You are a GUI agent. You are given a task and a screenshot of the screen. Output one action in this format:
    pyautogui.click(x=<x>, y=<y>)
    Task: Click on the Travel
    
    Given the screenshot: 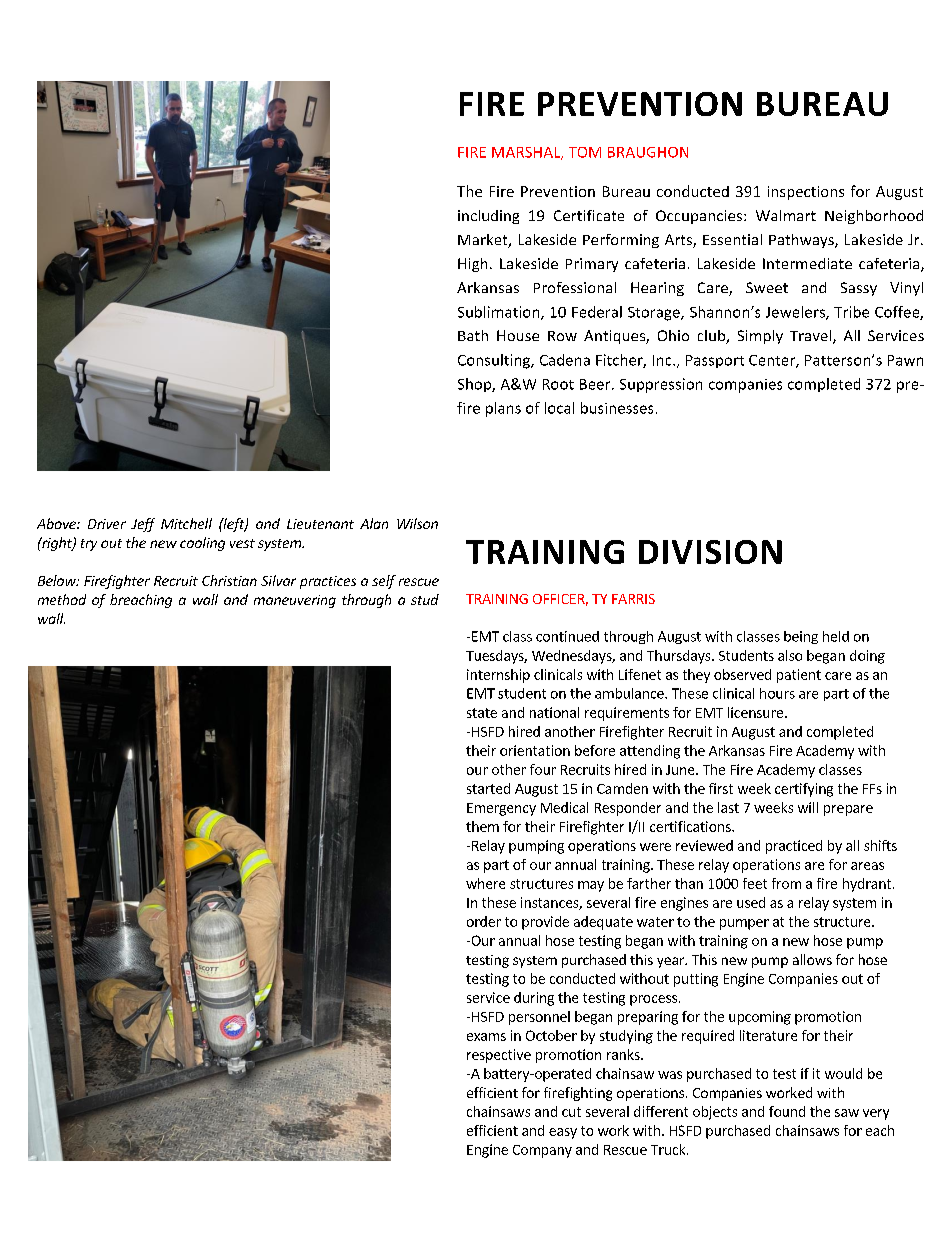 What is the action you would take?
    pyautogui.click(x=812, y=337)
